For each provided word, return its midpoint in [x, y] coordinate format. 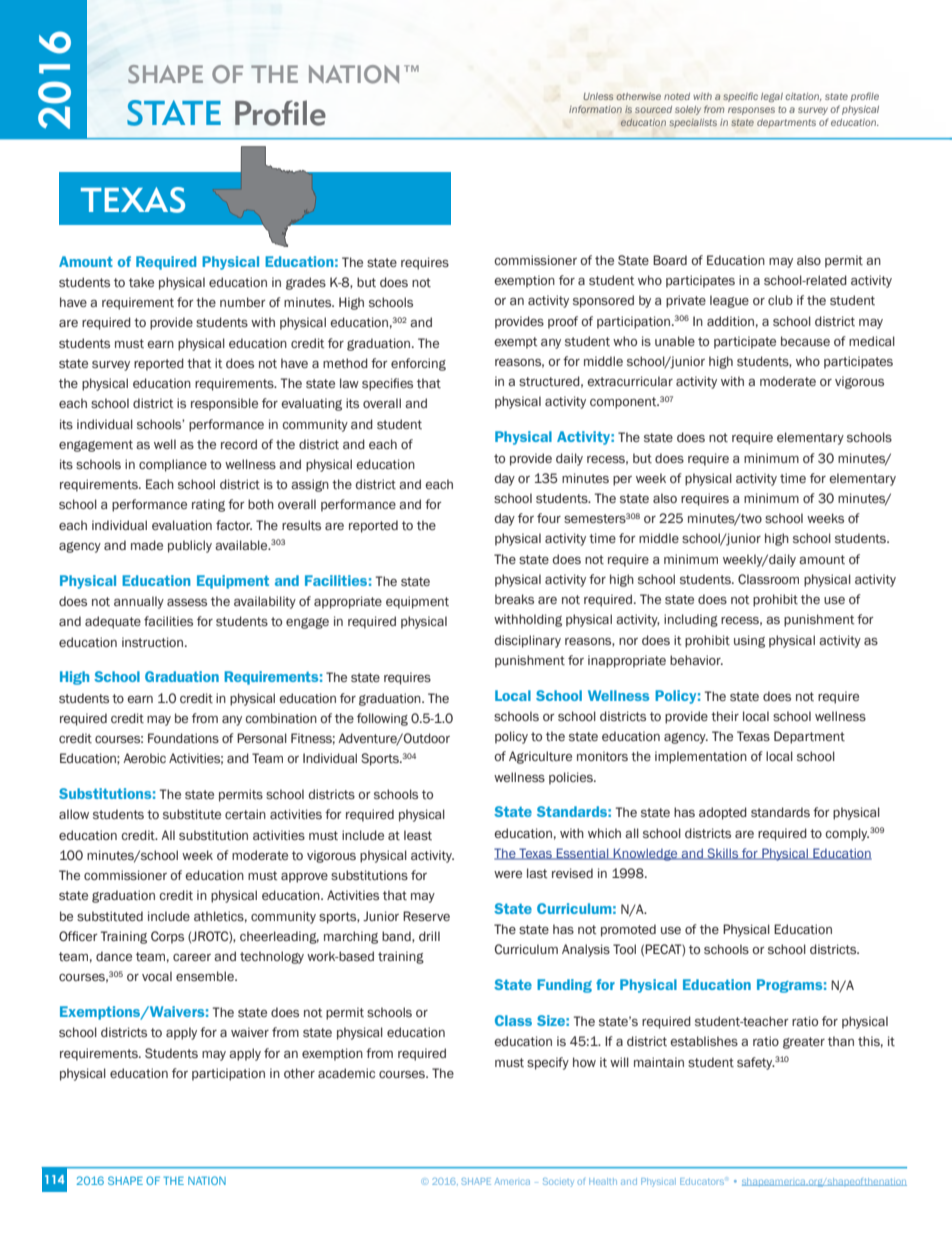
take [141, 282]
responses [751, 111]
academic [346, 1073]
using [749, 641]
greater [804, 1043]
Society [558, 1182]
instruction [152, 642]
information [595, 109]
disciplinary [527, 641]
